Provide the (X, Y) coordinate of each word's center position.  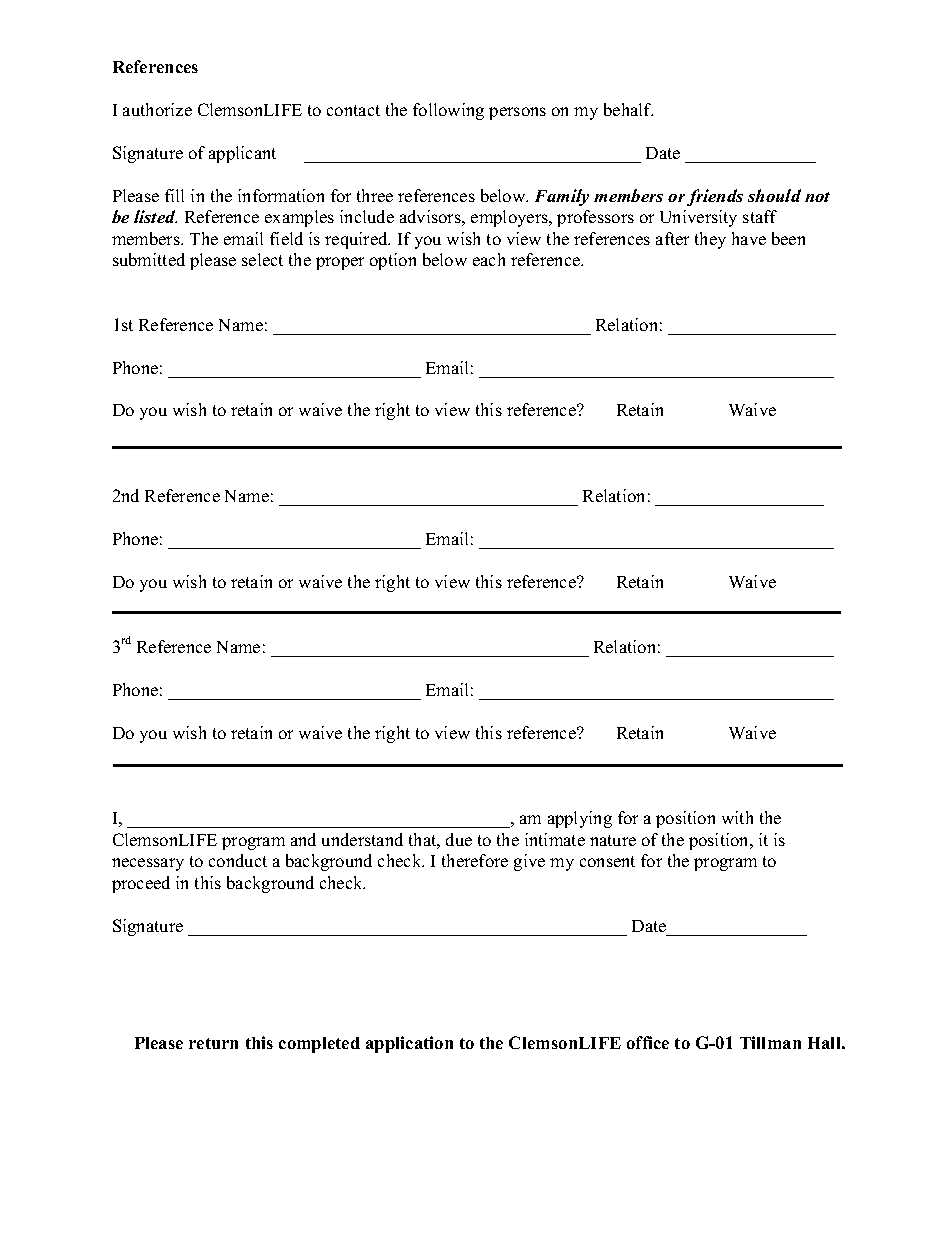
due (459, 839)
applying (580, 819)
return (213, 1043)
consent (607, 861)
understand (362, 839)
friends (715, 197)
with (737, 817)
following (448, 111)
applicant (242, 154)
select (262, 259)
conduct (238, 860)
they (710, 240)
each (489, 259)
